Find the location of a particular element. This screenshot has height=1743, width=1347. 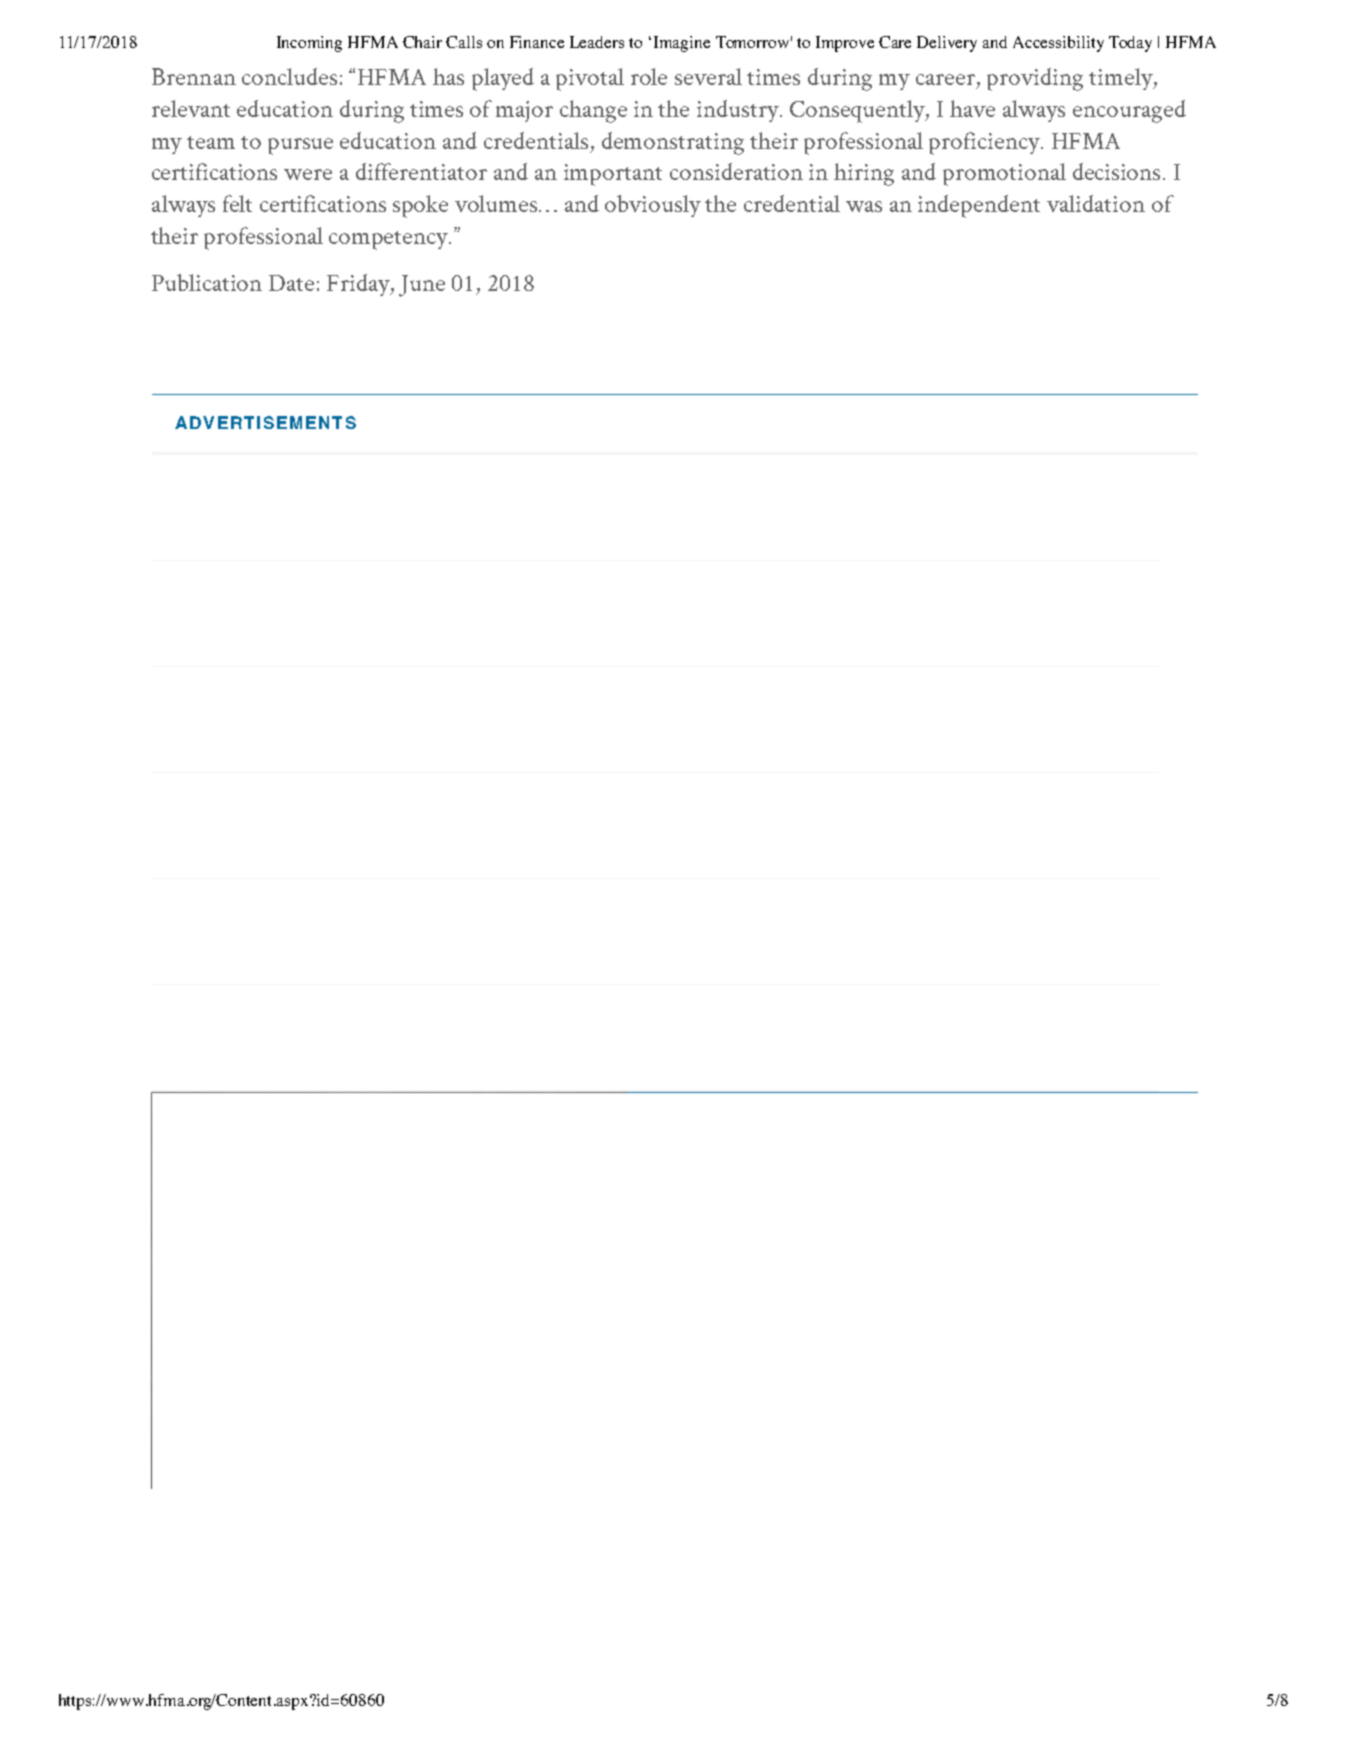

Date is located at coordinates (291, 283).
